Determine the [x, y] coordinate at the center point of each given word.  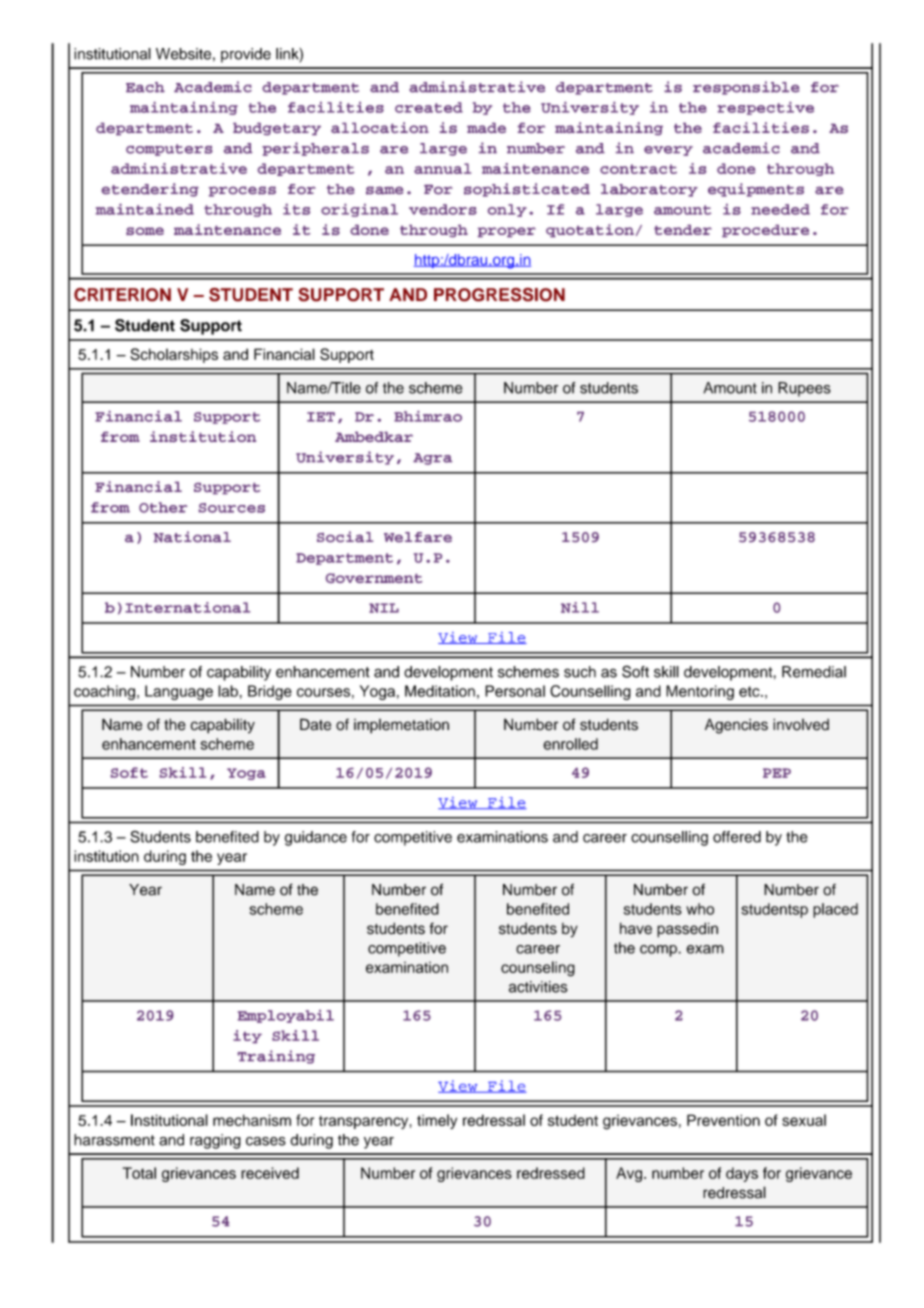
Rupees [804, 389]
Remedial [814, 672]
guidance [316, 838]
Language [179, 692]
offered [737, 837]
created [429, 107]
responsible [746, 88]
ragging [215, 1141]
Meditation [440, 691]
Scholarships [174, 355]
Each [145, 87]
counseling [538, 969]
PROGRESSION [499, 295]
